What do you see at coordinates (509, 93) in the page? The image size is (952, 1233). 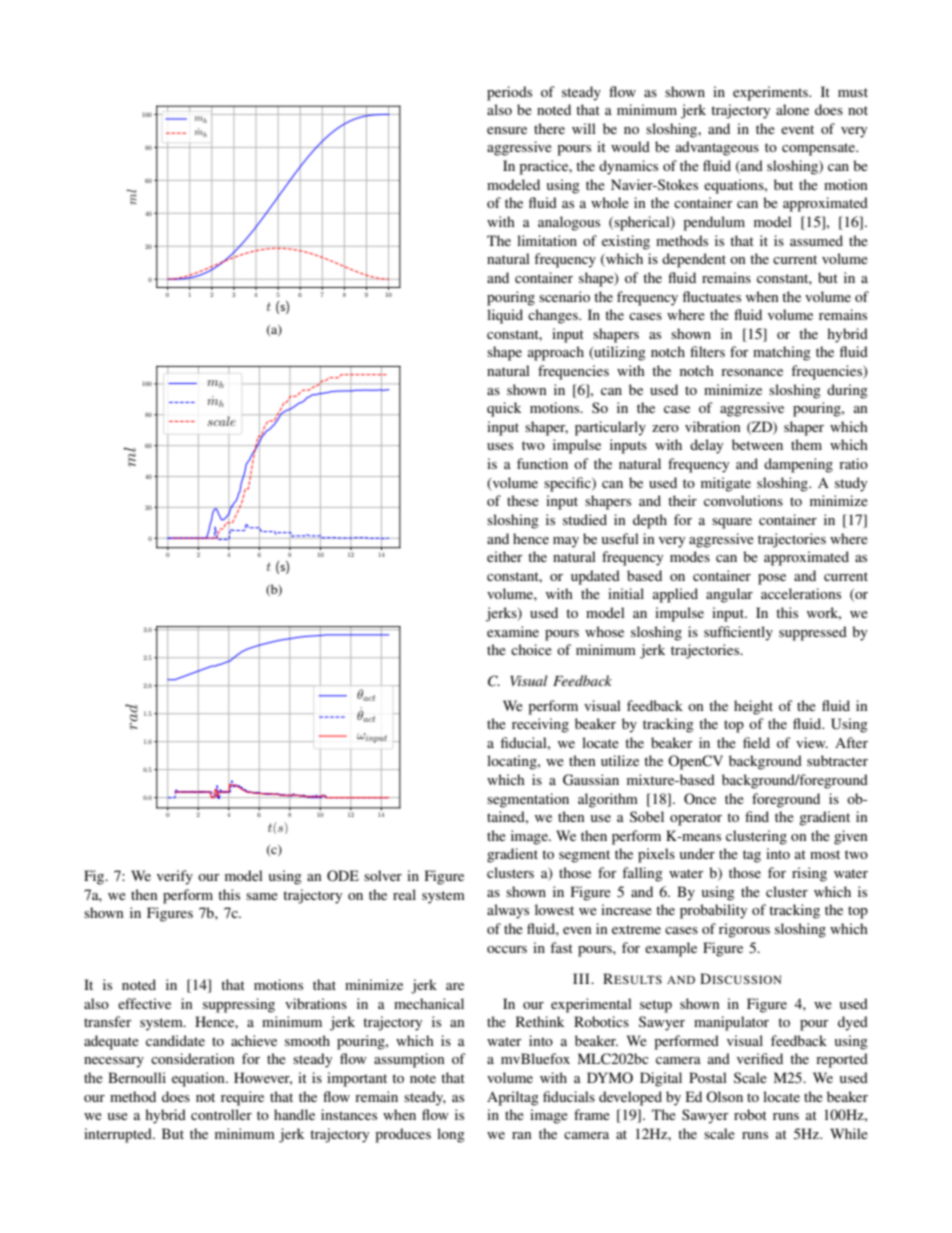 I see `periods` at bounding box center [509, 93].
